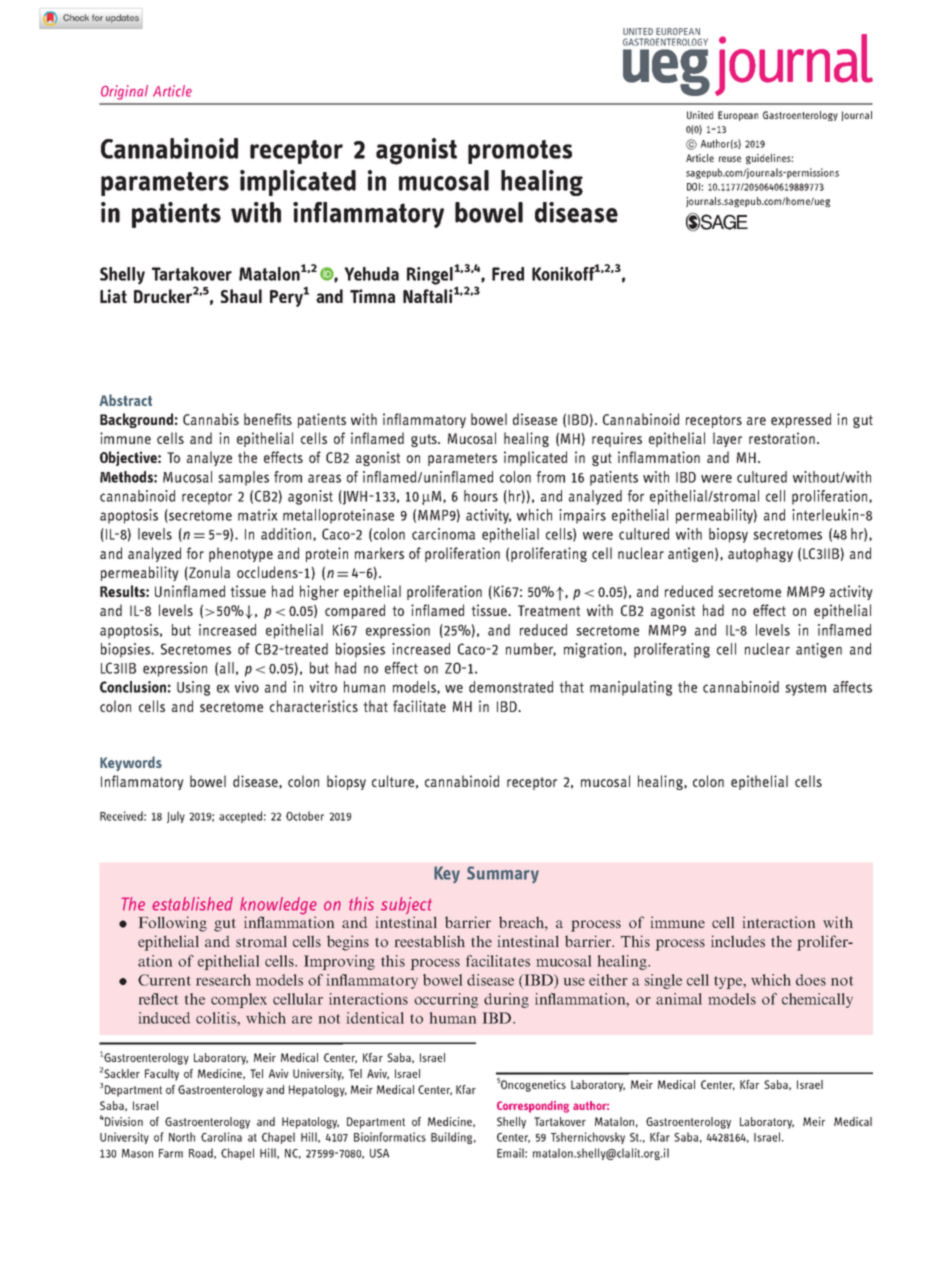 This screenshot has width=952, height=1270. What do you see at coordinates (760, 554) in the screenshot?
I see `autophagy` at bounding box center [760, 554].
